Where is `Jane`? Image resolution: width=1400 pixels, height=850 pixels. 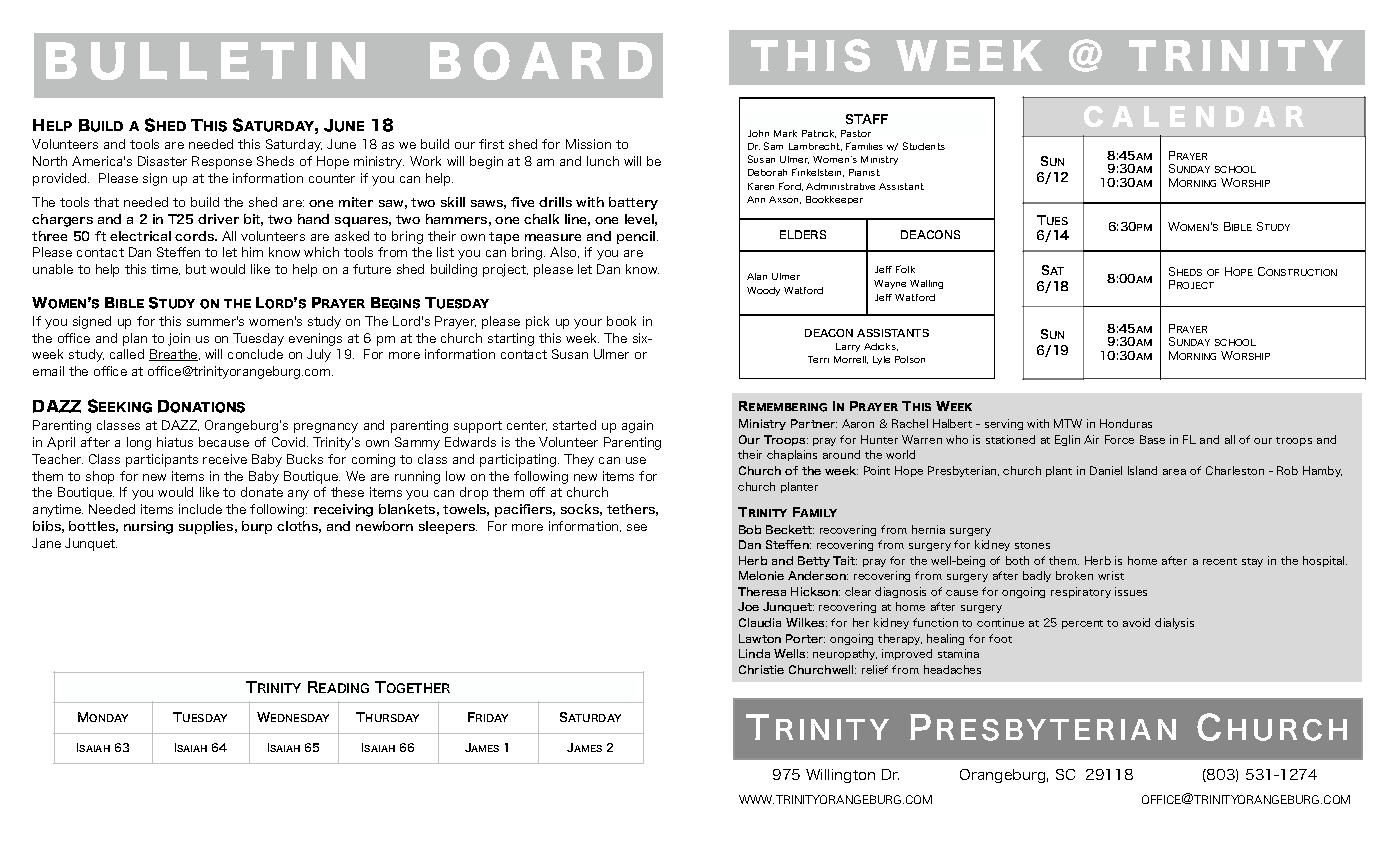 Jane is located at coordinates (46, 543).
